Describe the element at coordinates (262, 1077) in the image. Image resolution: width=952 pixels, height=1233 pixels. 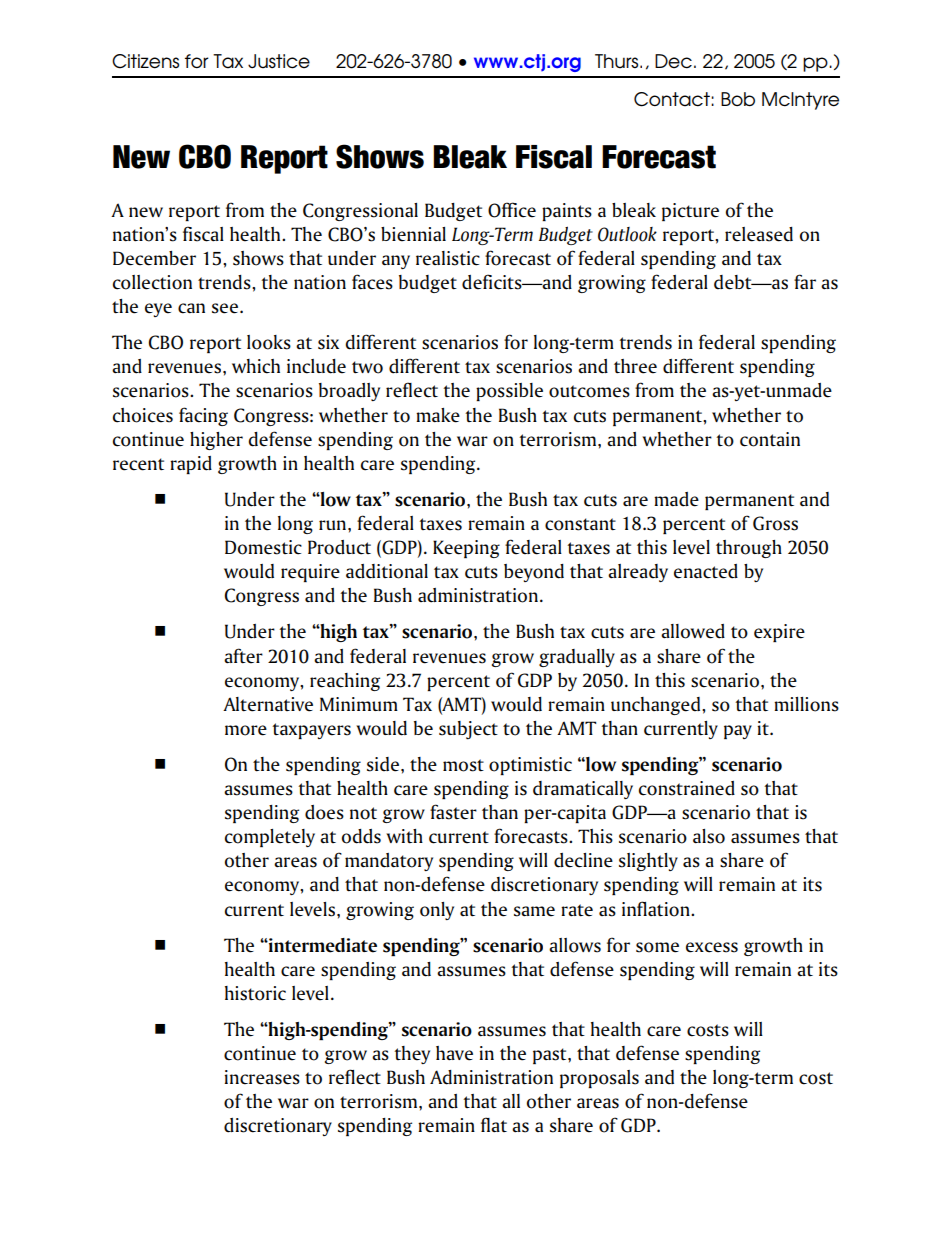
I see `increases` at that location.
